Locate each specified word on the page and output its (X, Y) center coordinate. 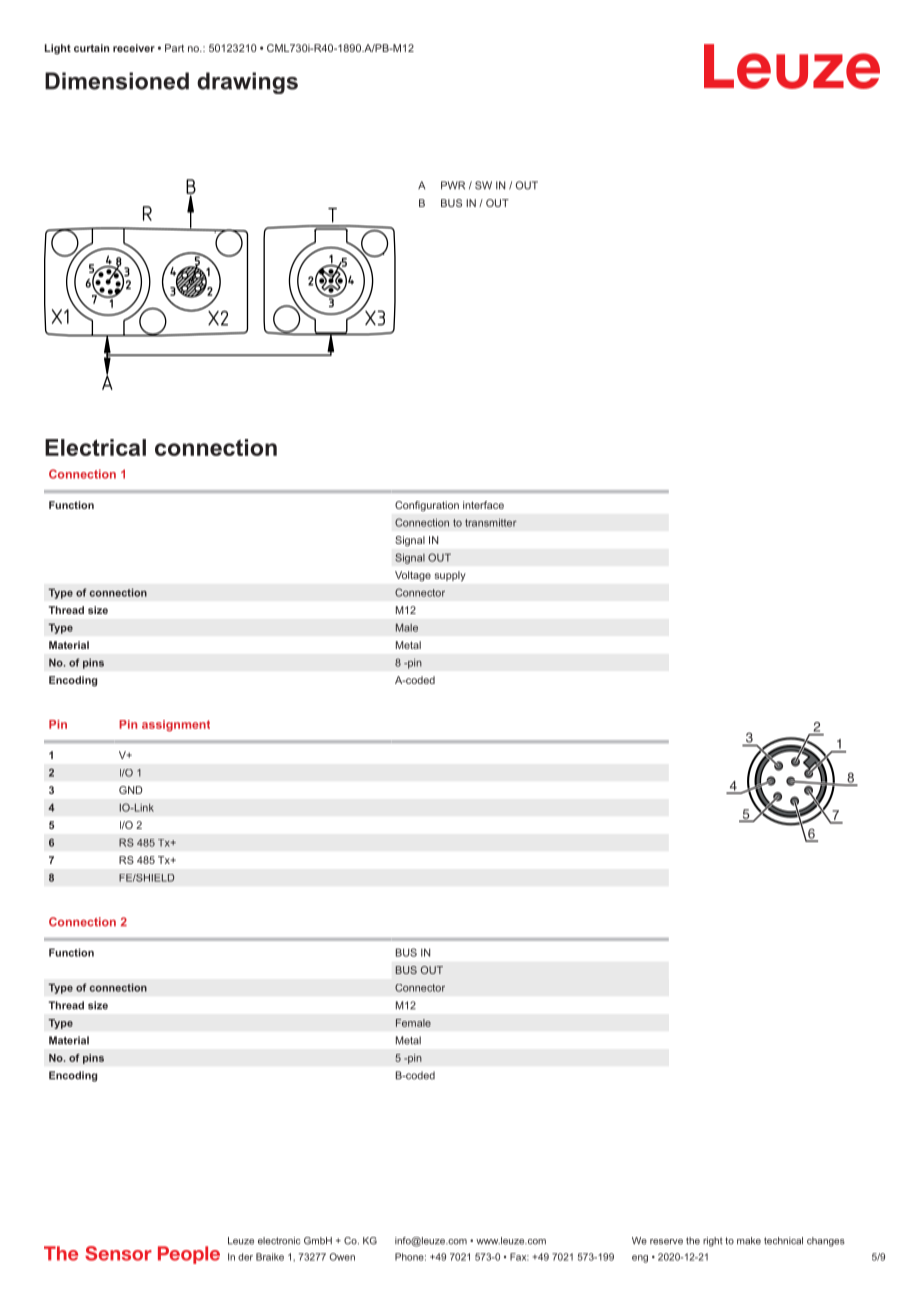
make (749, 1241)
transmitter (491, 522)
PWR (453, 185)
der (245, 1257)
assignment (176, 726)
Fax (519, 1257)
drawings (247, 83)
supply (450, 576)
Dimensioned (117, 81)
